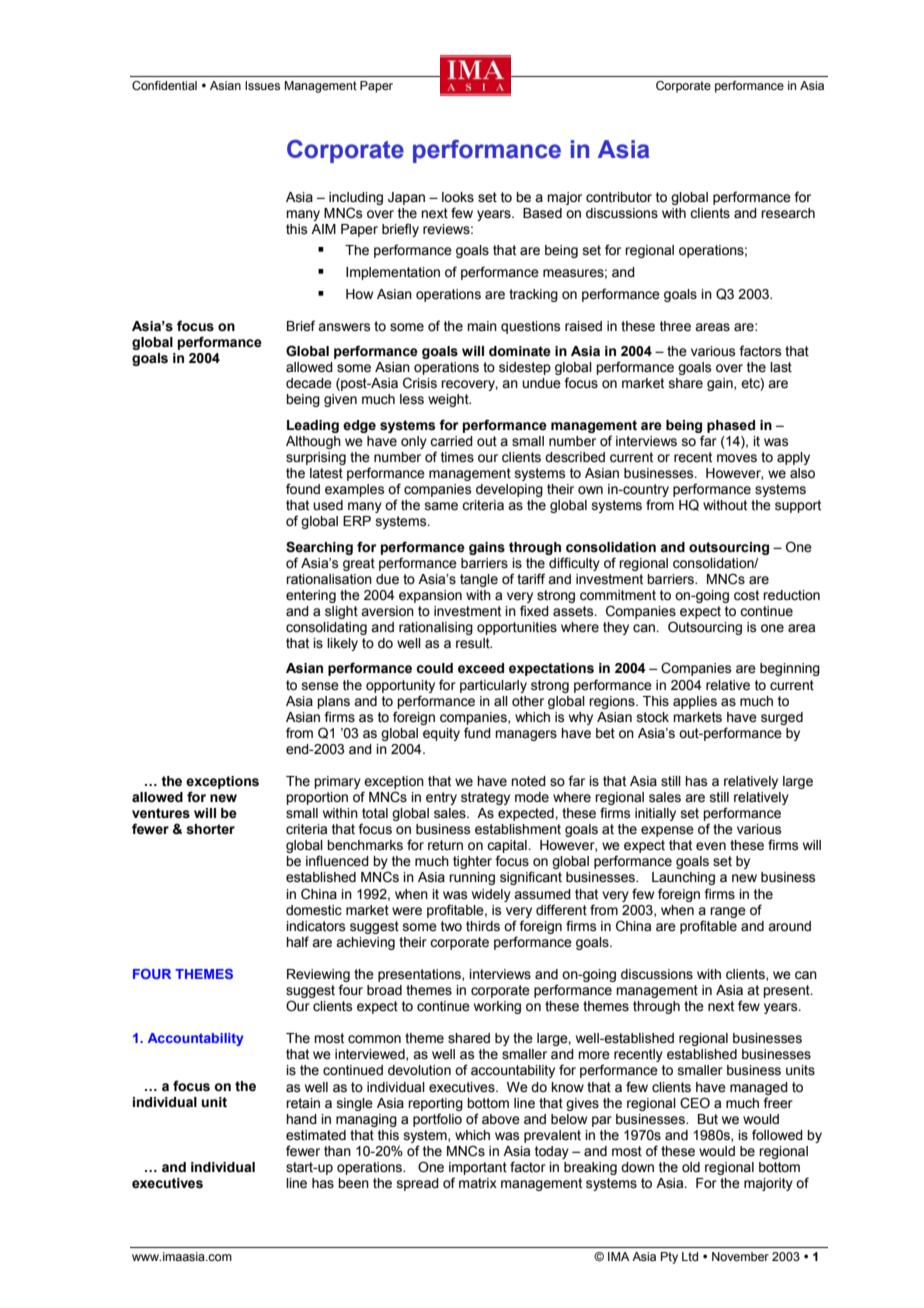 Image resolution: width=924 pixels, height=1308 pixels. What do you see at coordinates (731, 426) in the image?
I see `phased` at bounding box center [731, 426].
